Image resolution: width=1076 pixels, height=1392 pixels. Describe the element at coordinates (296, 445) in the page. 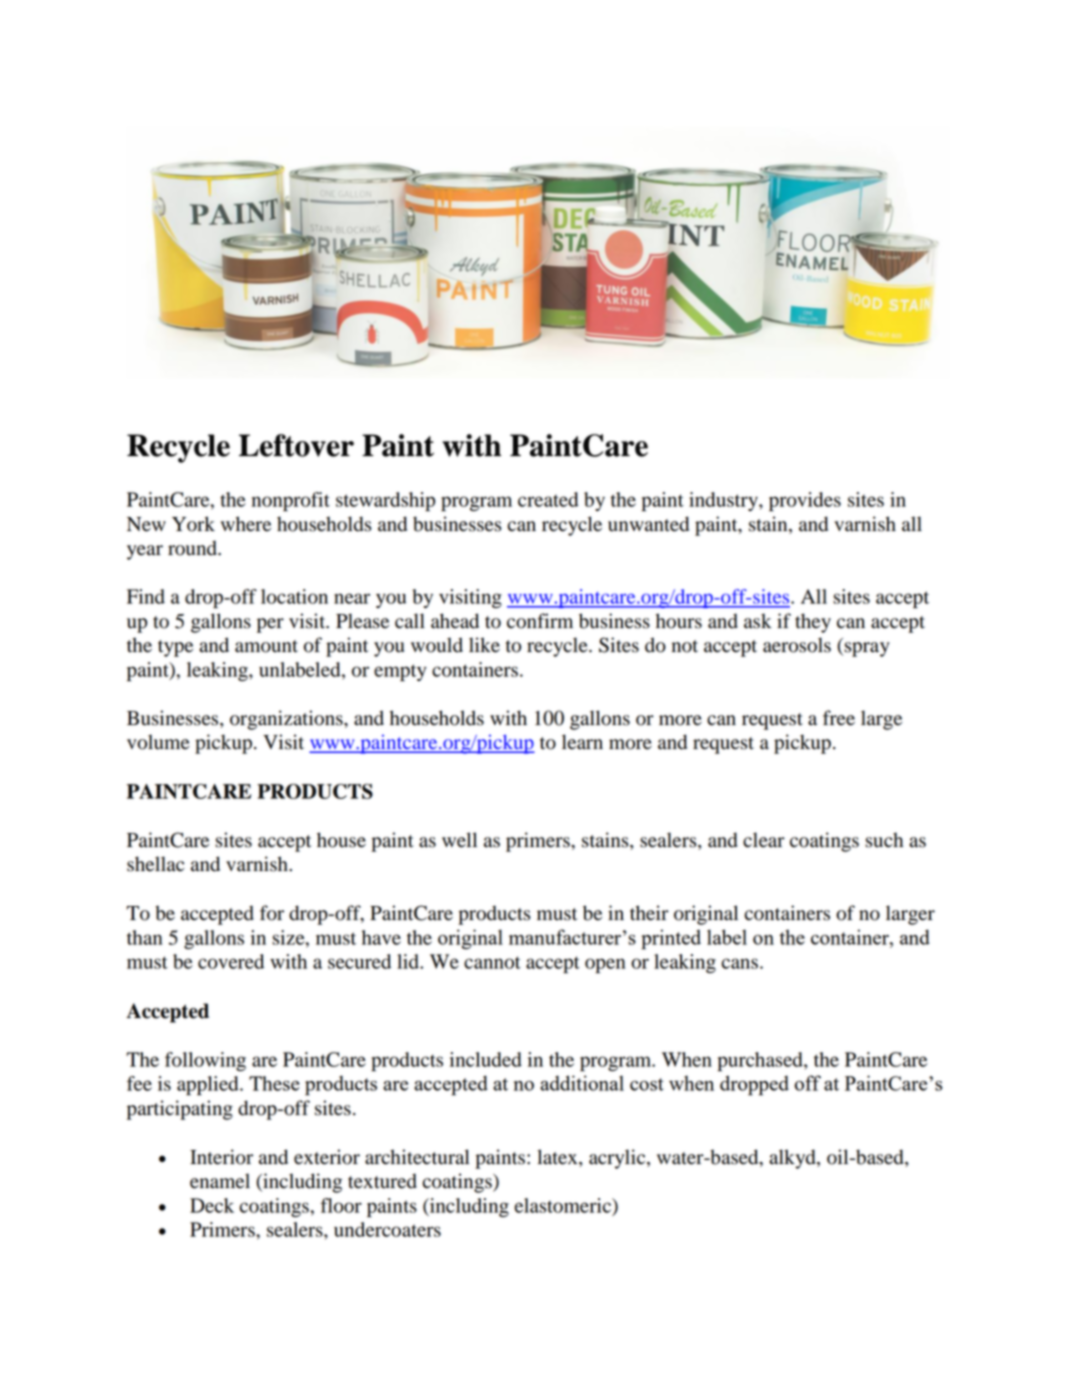

I see `Leftover` at that location.
